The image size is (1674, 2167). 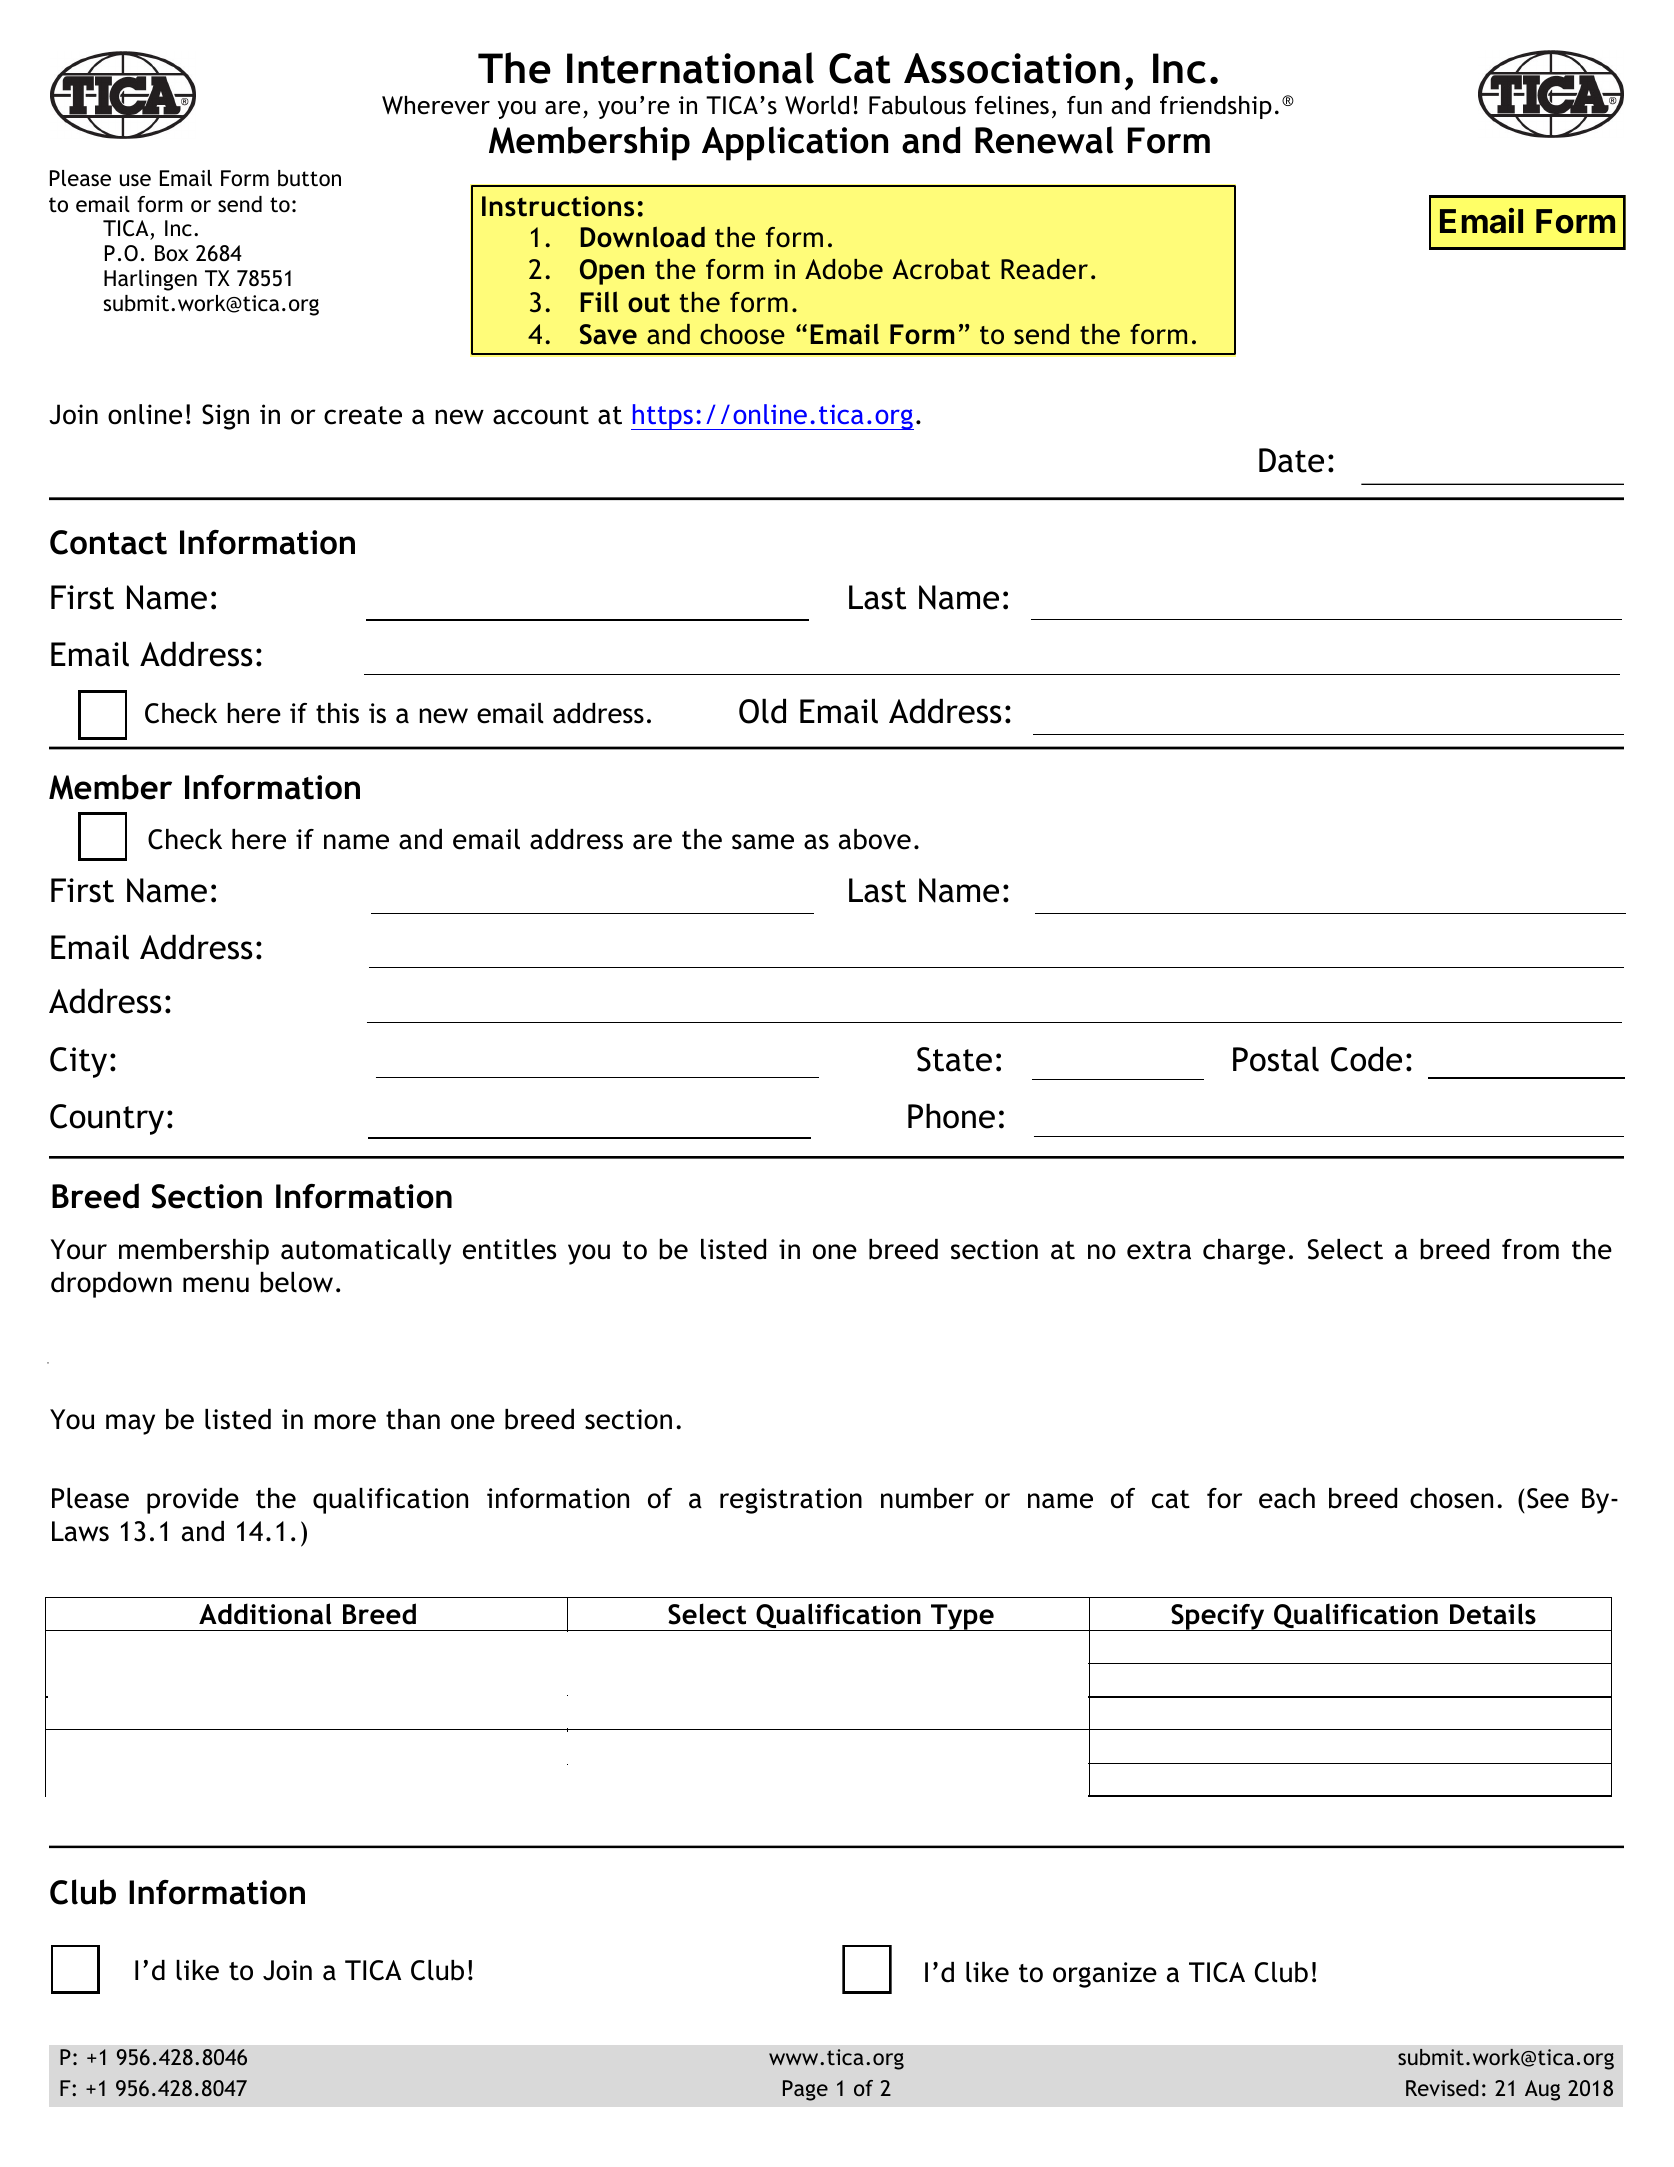 What do you see at coordinates (795, 143) in the screenshot?
I see `Application` at bounding box center [795, 143].
